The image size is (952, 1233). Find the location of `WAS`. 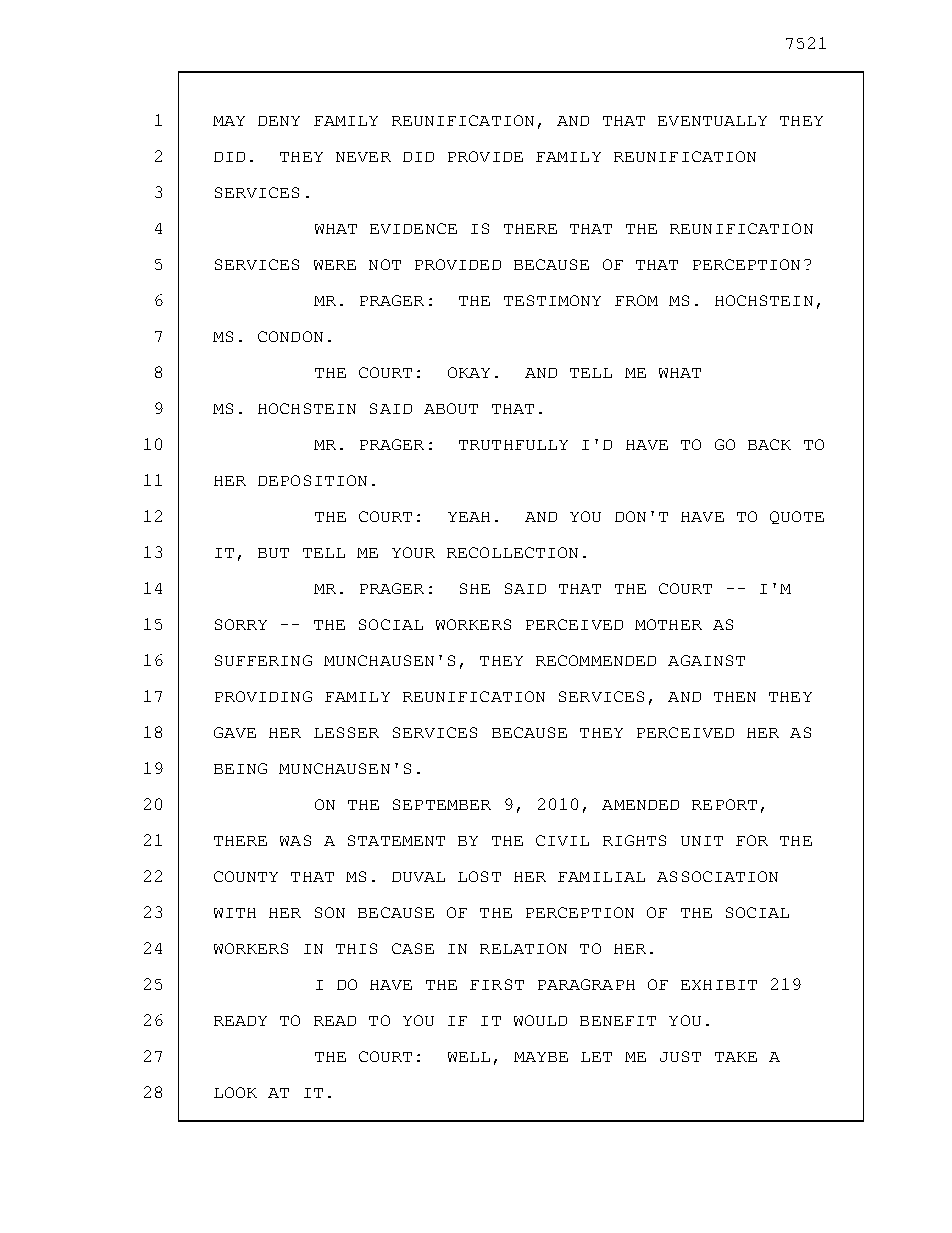

WAS is located at coordinates (295, 840).
